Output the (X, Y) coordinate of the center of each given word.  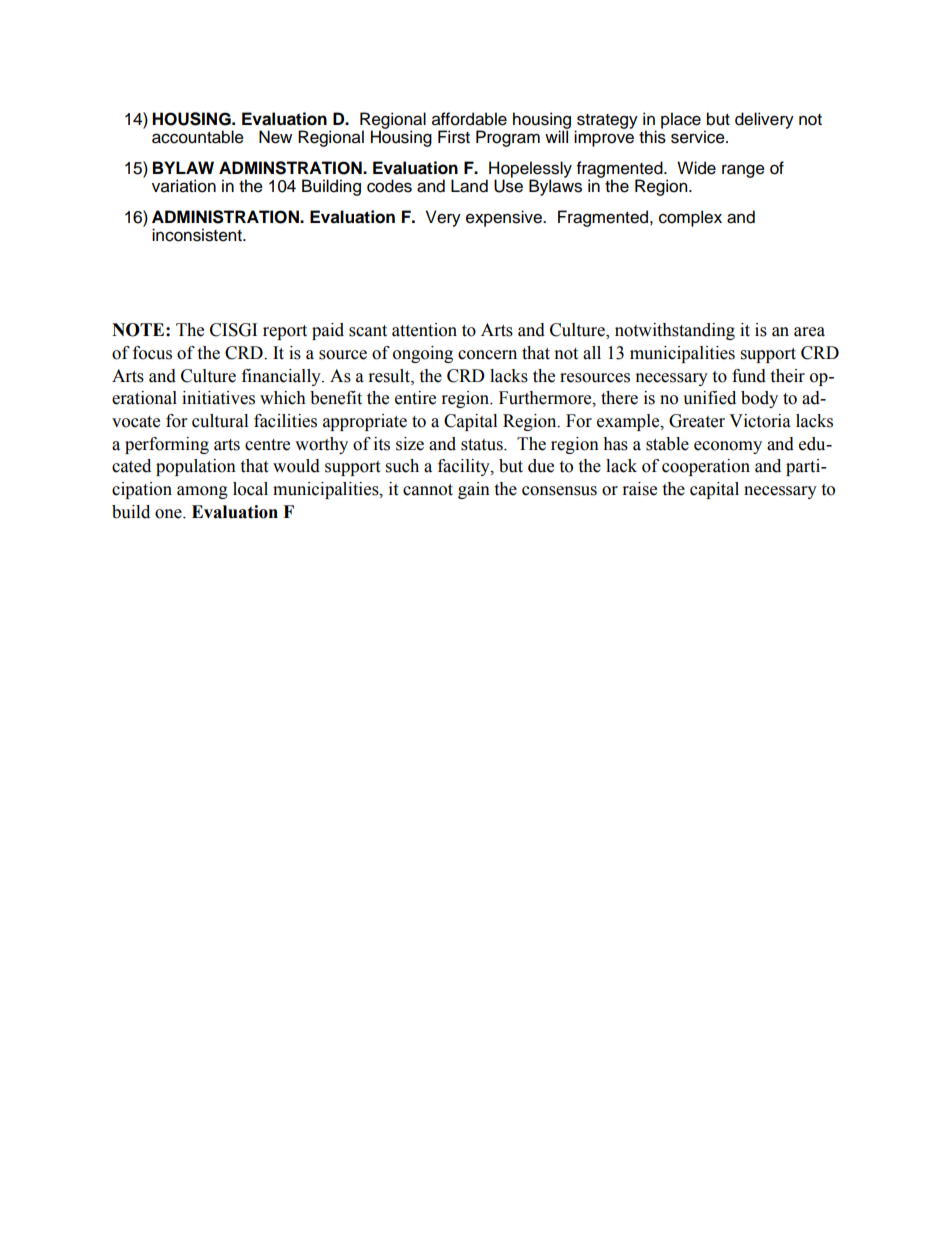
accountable (198, 137)
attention (424, 330)
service (699, 137)
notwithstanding (675, 331)
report (285, 332)
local (250, 489)
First (454, 137)
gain (474, 490)
